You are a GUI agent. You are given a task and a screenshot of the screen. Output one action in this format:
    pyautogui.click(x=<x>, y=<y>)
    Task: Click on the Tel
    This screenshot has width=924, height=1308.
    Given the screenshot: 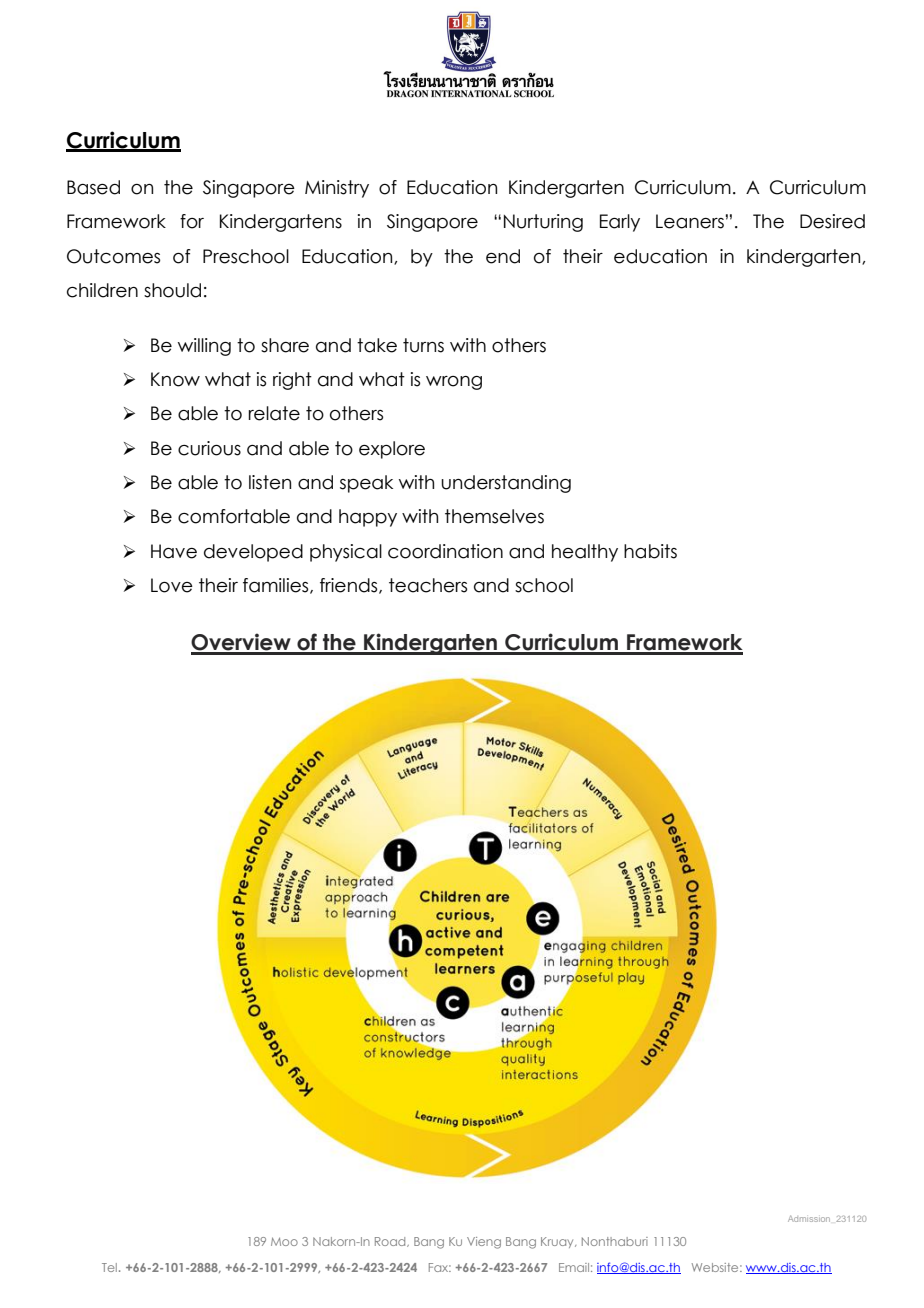 What is the action you would take?
    pyautogui.click(x=109, y=1267)
